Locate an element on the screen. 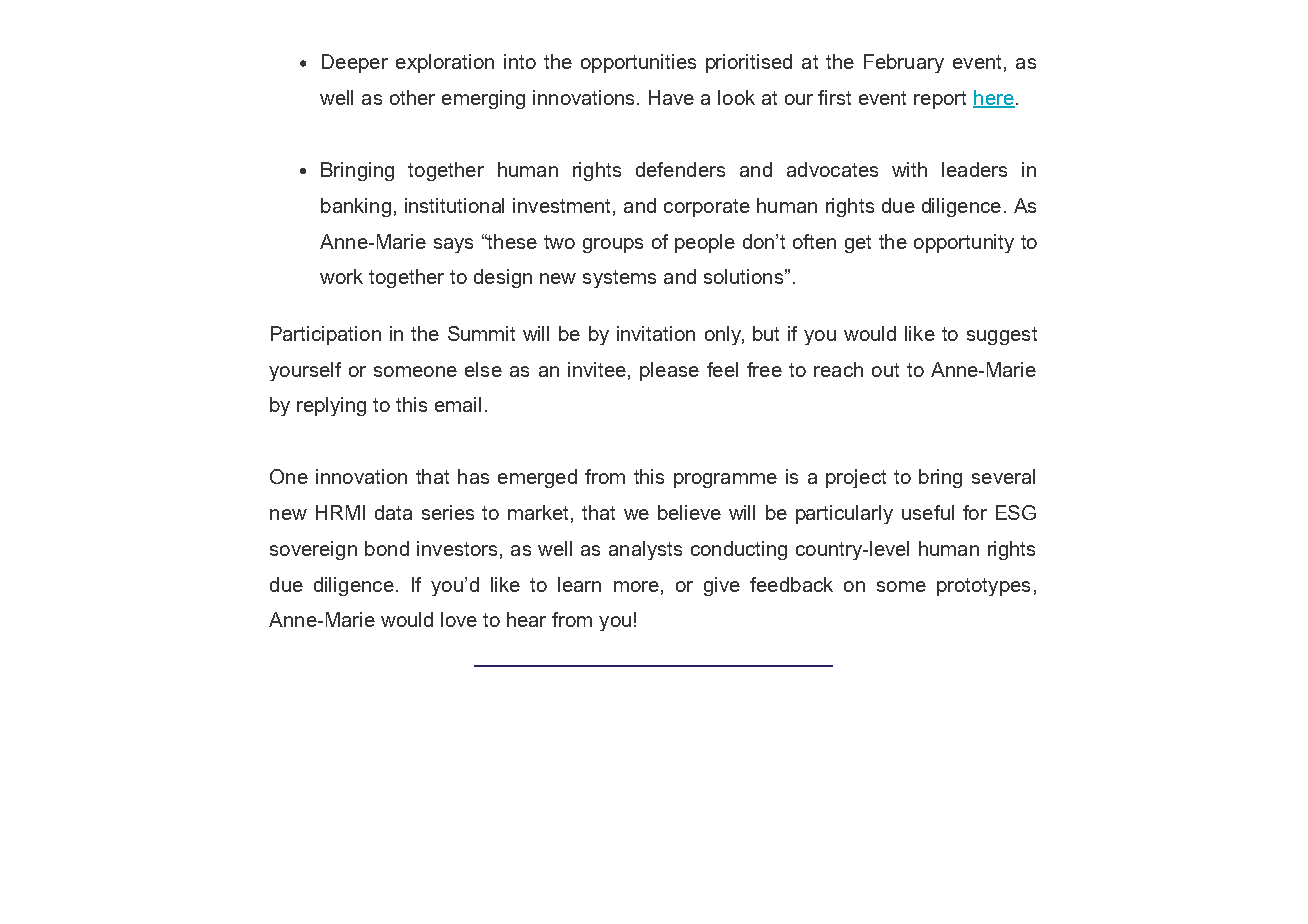 Image resolution: width=1308 pixels, height=924 pixels. Participation is located at coordinates (326, 335).
